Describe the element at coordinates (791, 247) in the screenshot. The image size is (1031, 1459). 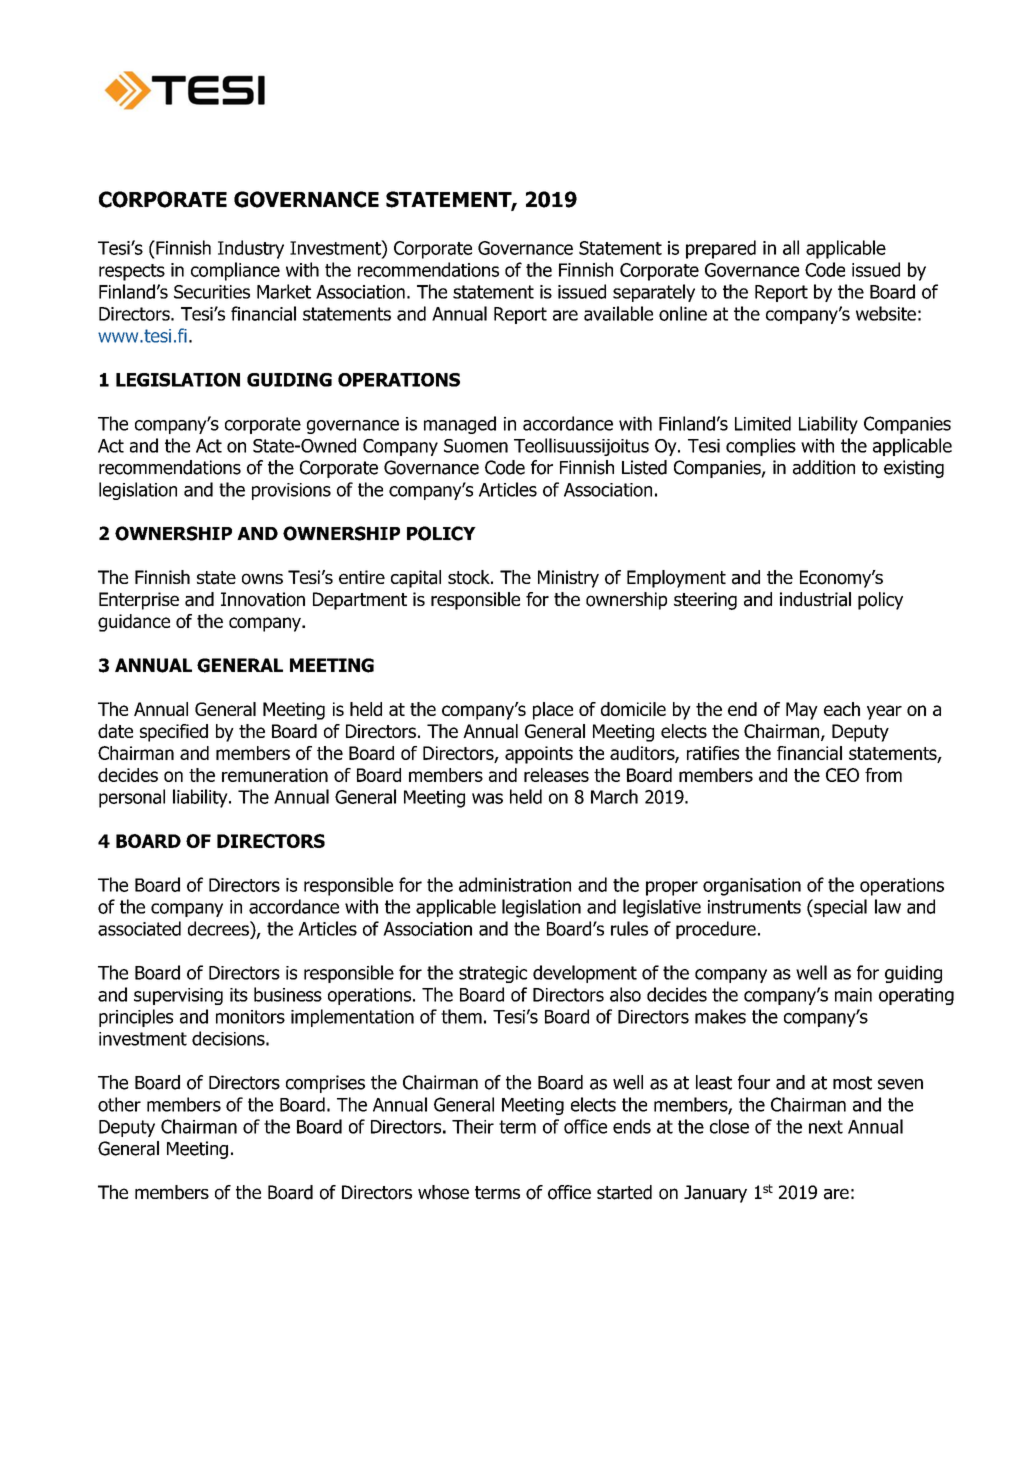
I see `all` at that location.
